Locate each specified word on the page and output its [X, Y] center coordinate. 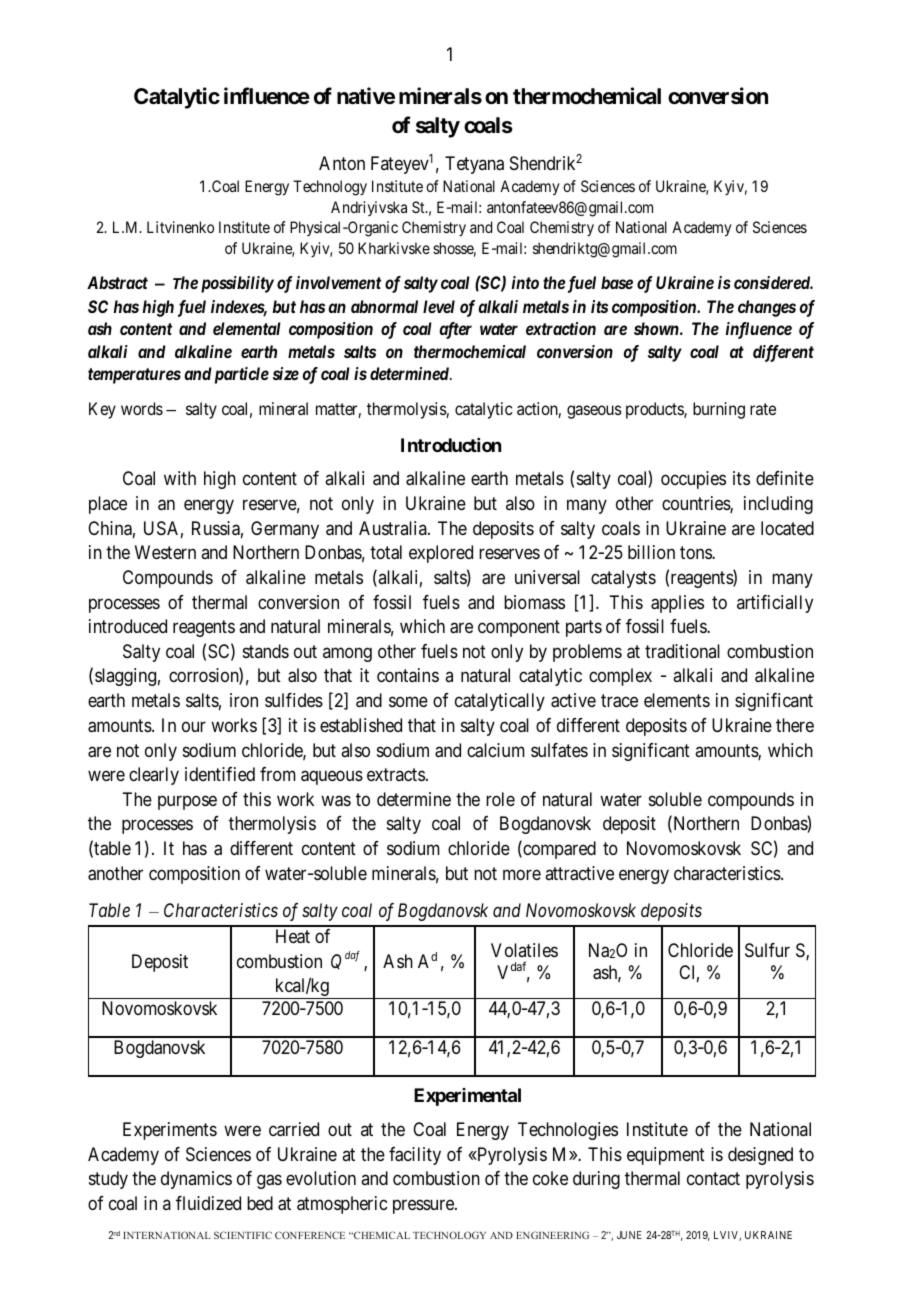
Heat [293, 936]
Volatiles [524, 950]
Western [165, 552]
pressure [424, 1206]
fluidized [208, 1203]
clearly [154, 776]
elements [677, 700]
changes [767, 308]
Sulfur [767, 950]
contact [713, 1179]
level [439, 306]
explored [441, 554]
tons [696, 553]
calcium [496, 750]
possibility [237, 284]
